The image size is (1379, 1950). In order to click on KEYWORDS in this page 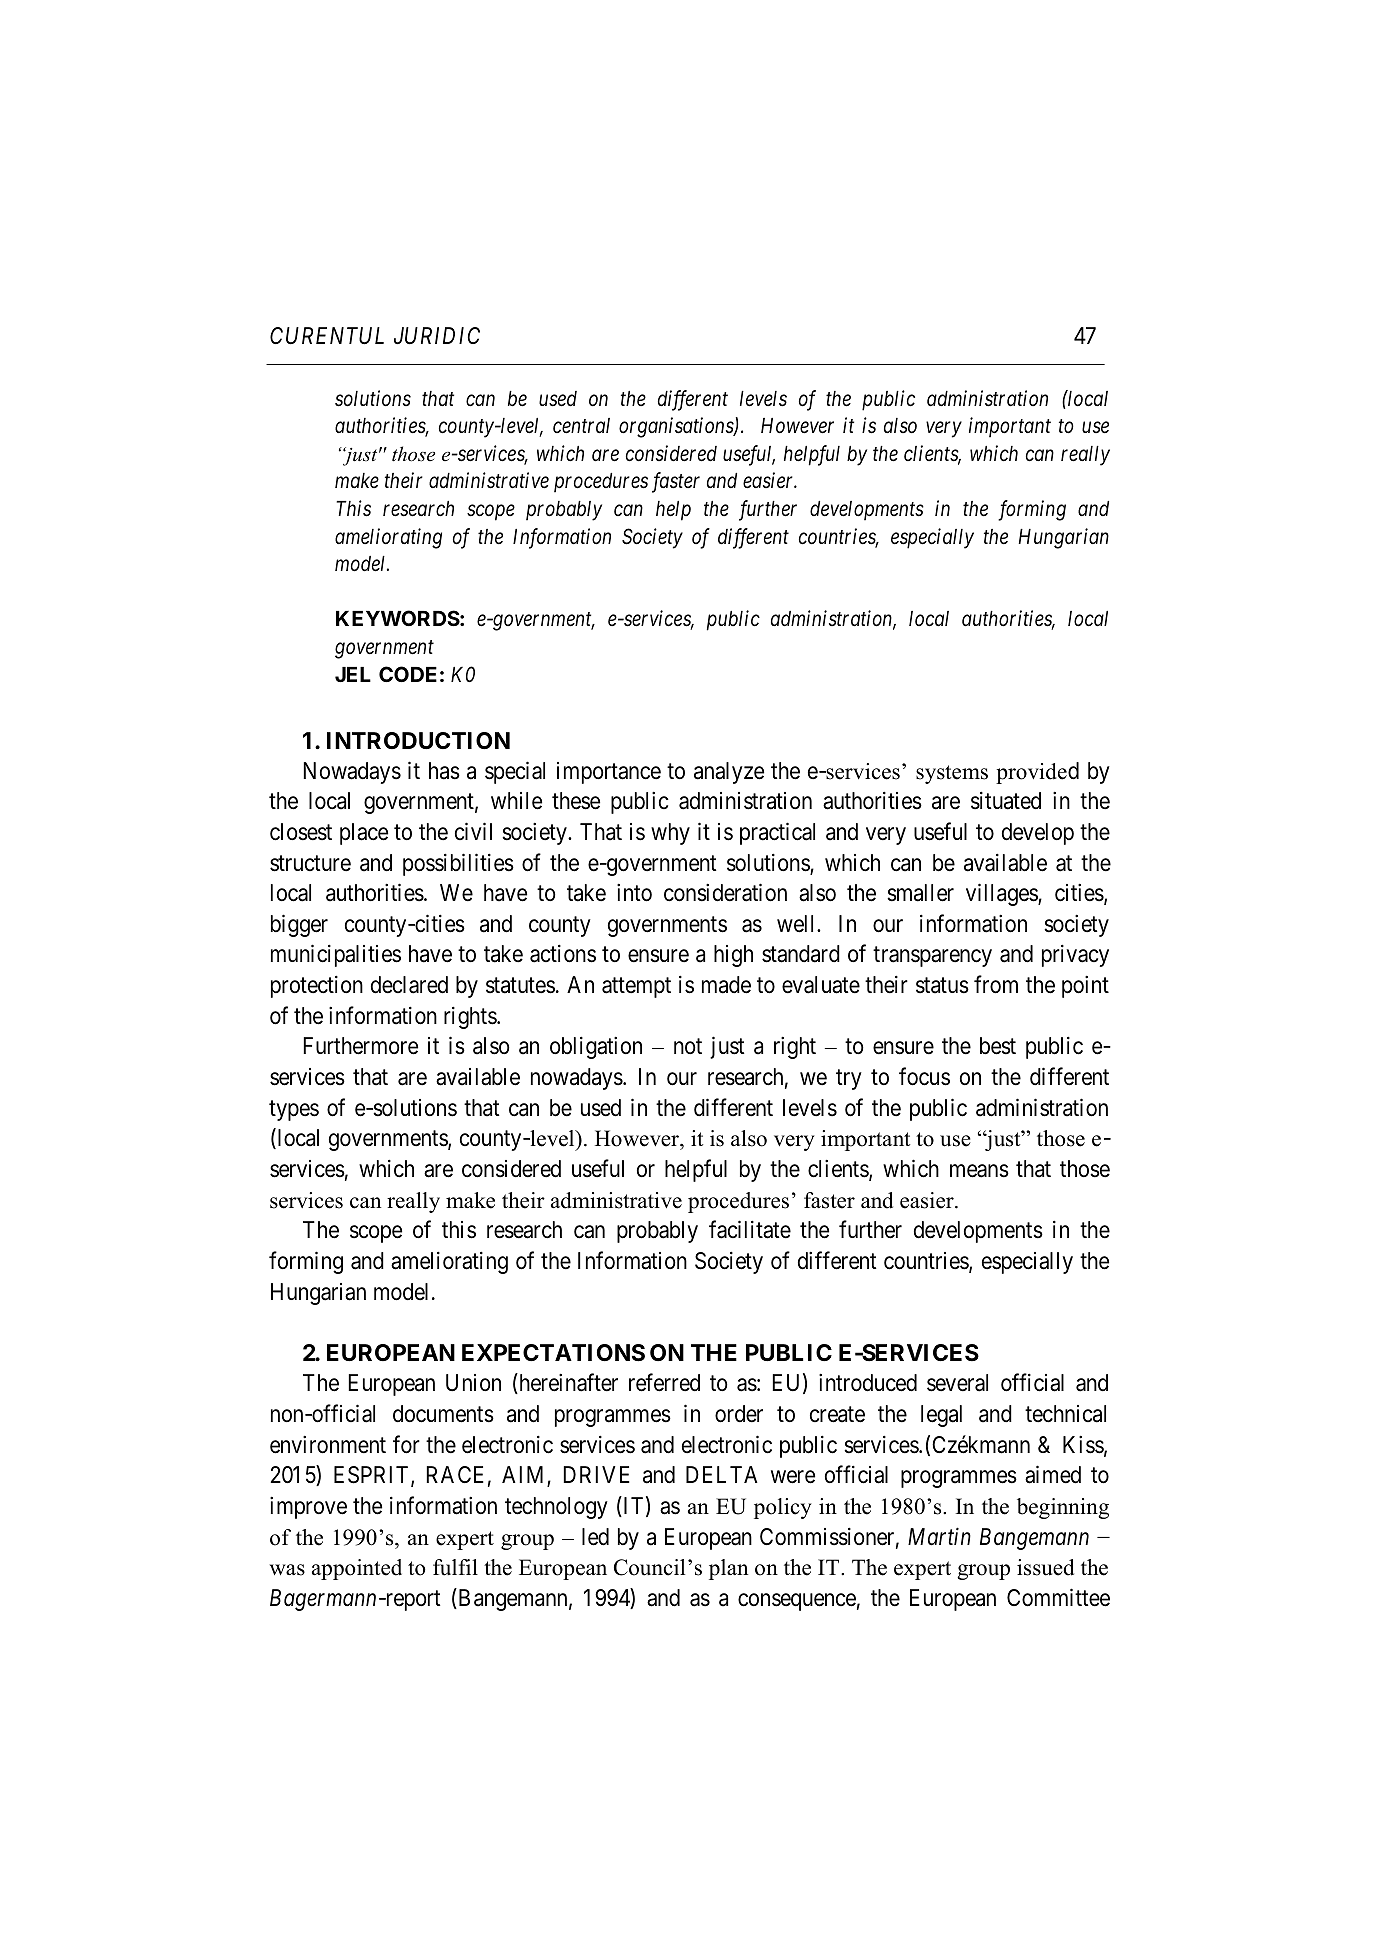, I will do `click(398, 618)`.
